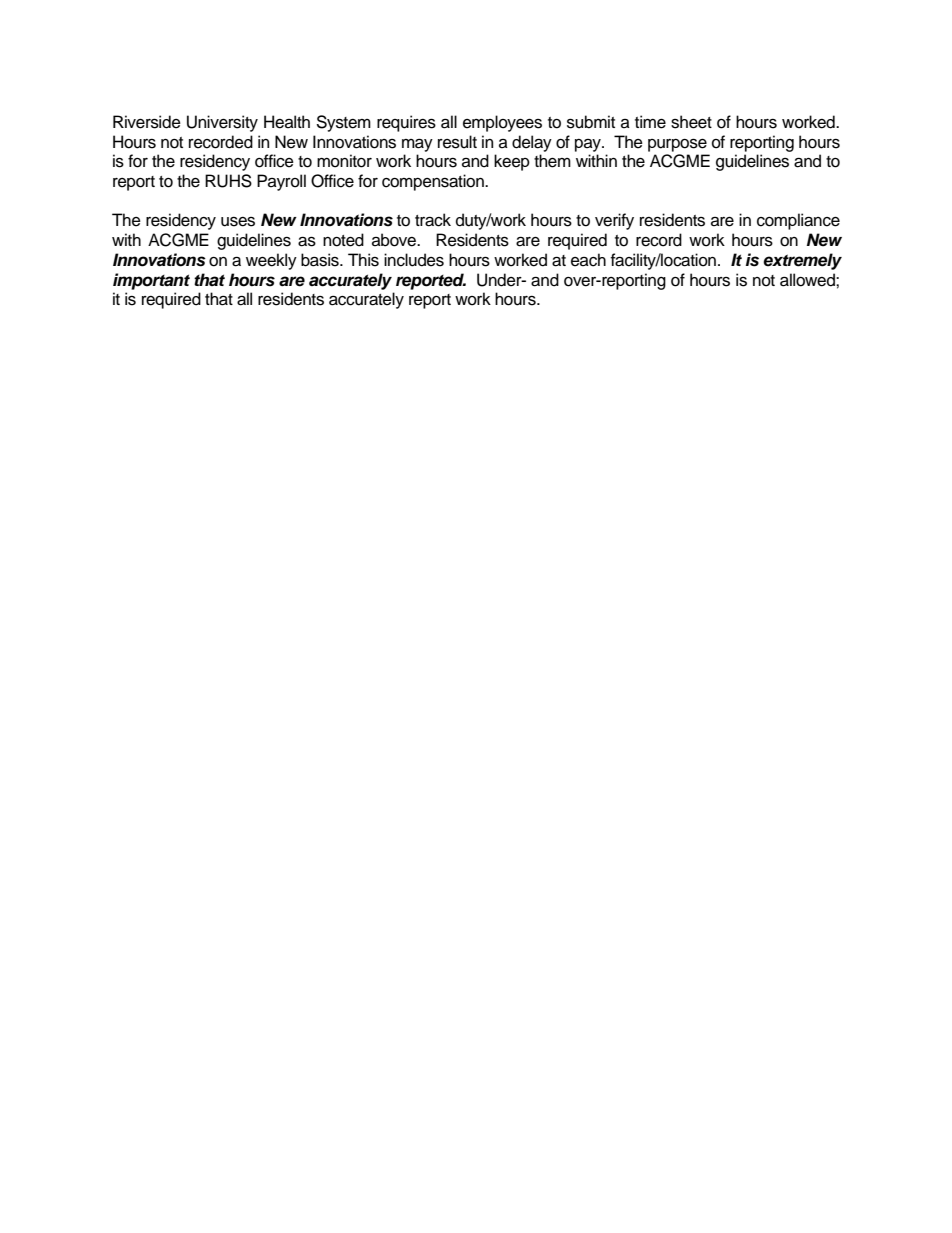 This screenshot has width=952, height=1233. Describe the element at coordinates (395, 240) in the screenshot. I see `above` at that location.
